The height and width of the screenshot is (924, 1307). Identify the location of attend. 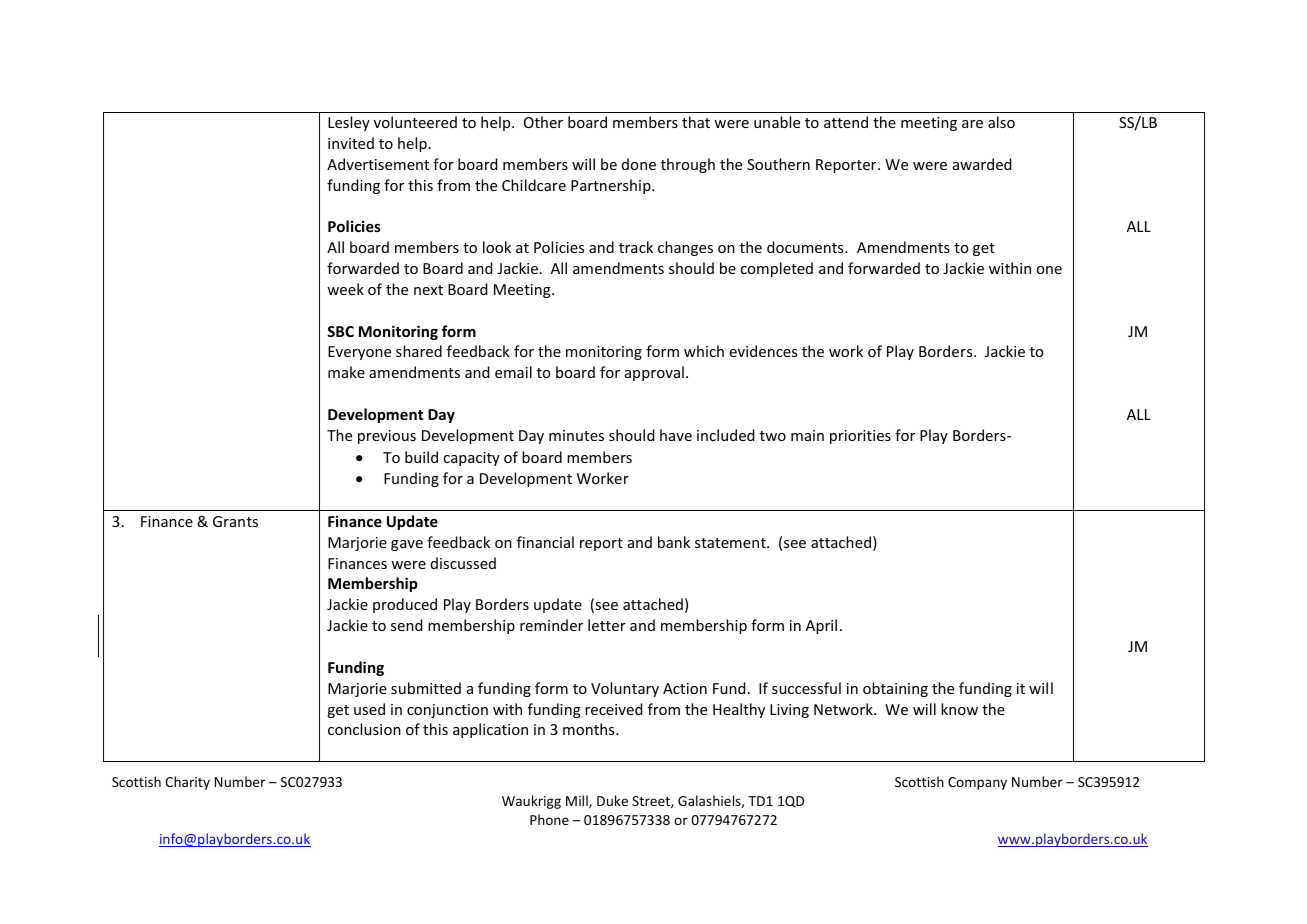
(846, 122).
